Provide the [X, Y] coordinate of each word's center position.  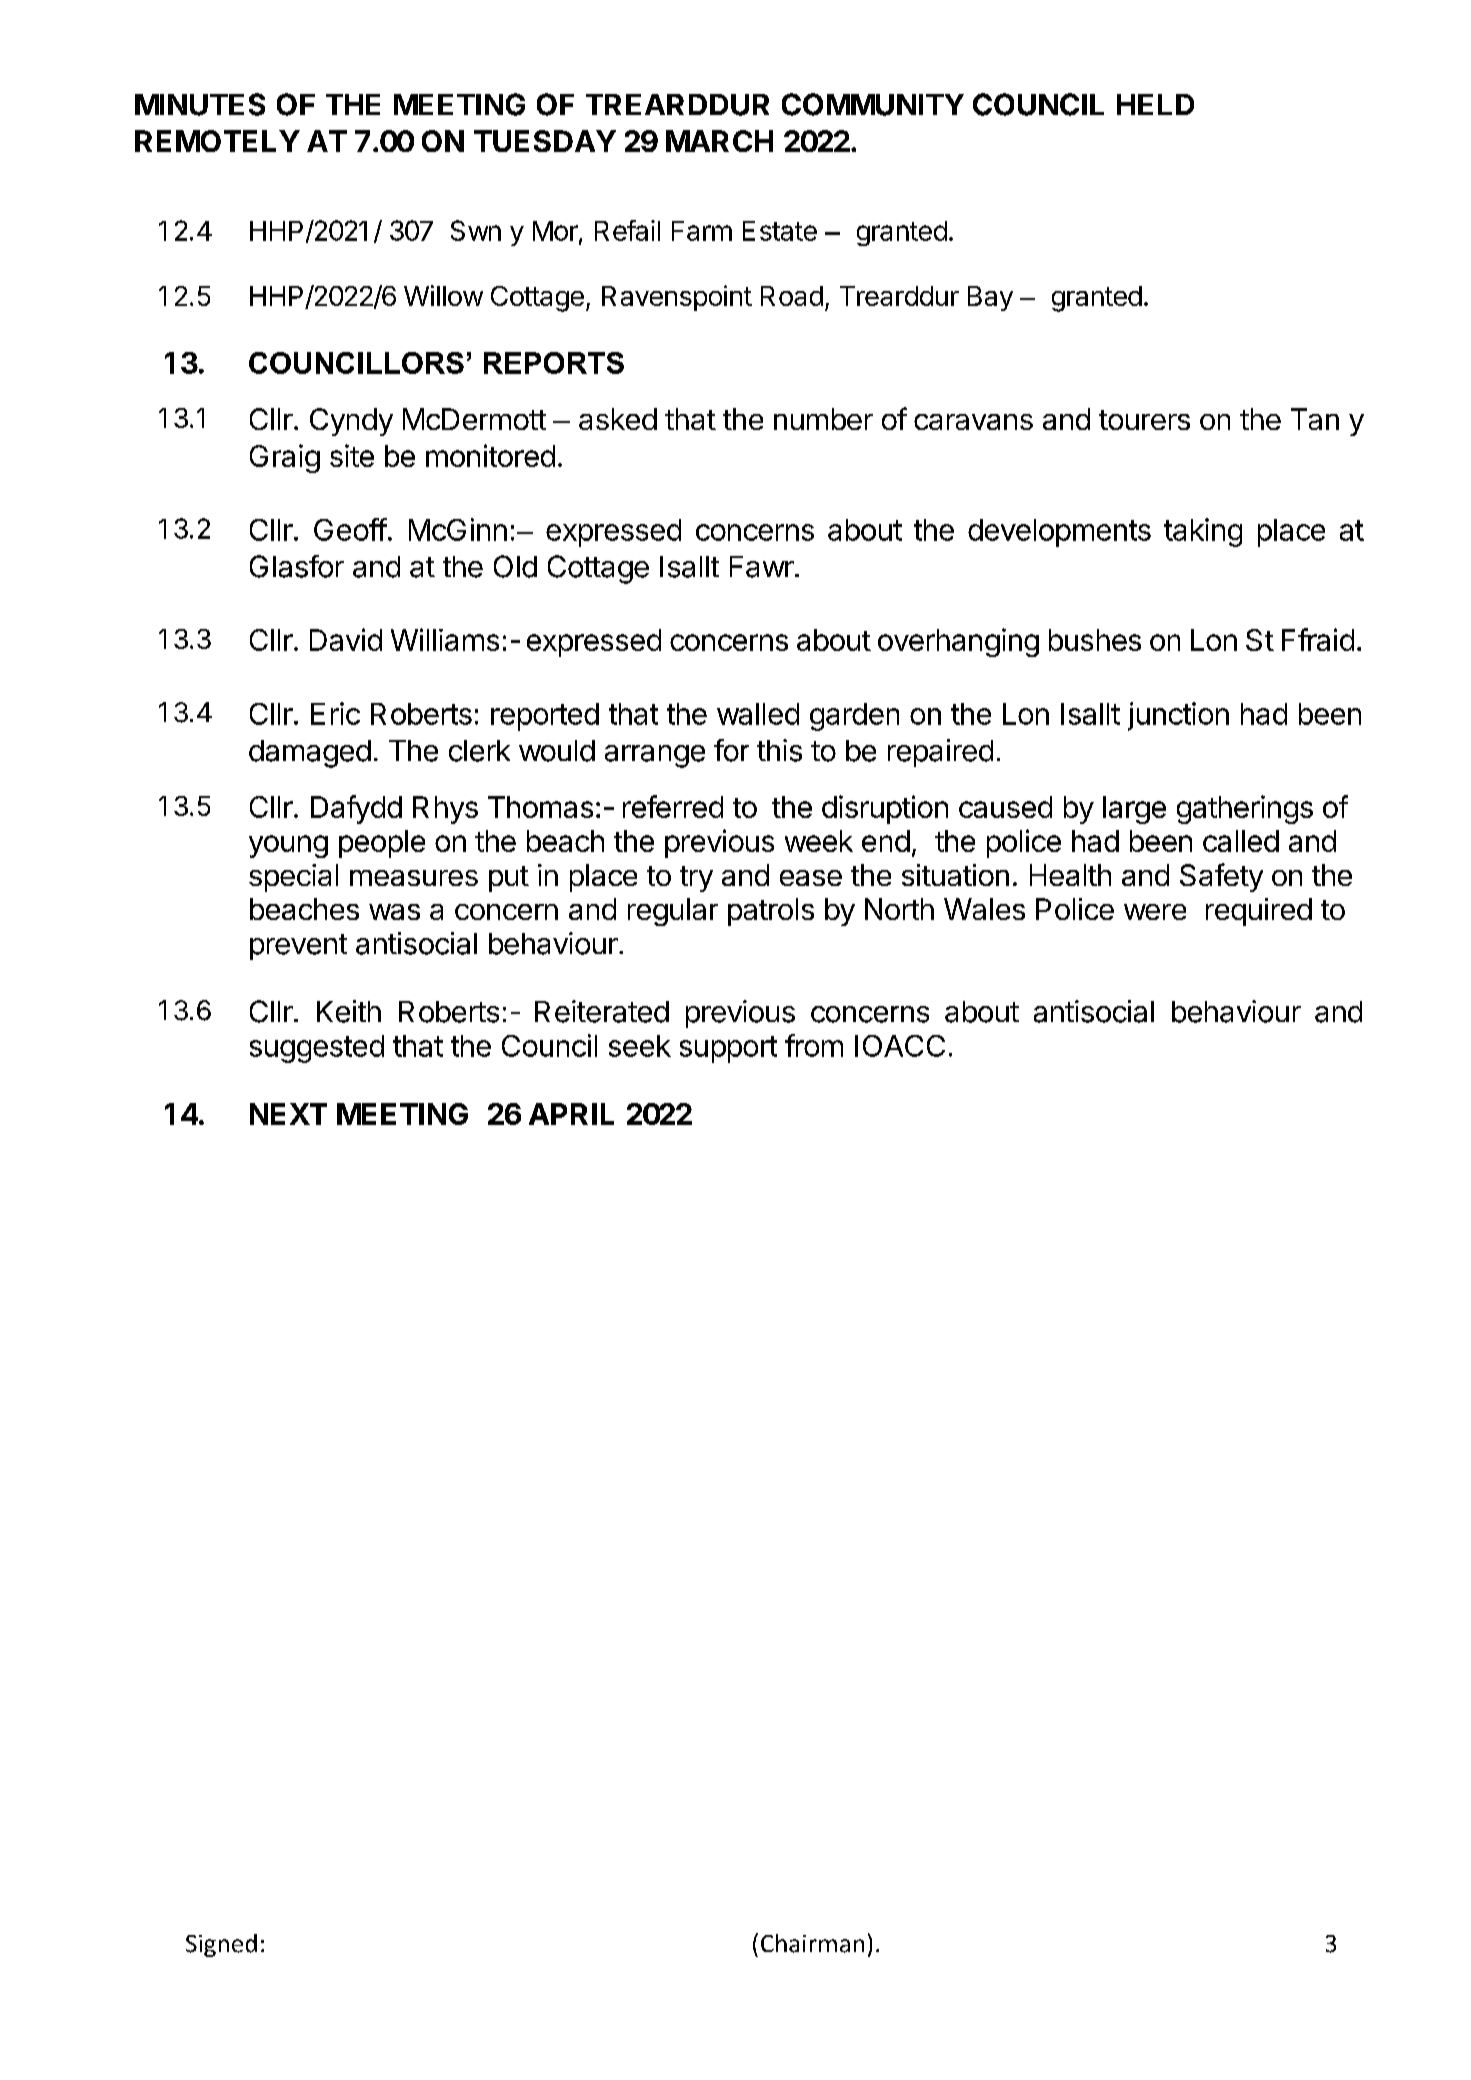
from [814, 1045]
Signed [221, 1945]
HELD [1155, 104]
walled [758, 714]
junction [1178, 716]
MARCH [719, 141]
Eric [335, 713]
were [1155, 912]
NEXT [288, 1114]
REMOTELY [217, 141]
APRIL [571, 1114]
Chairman [812, 1943]
